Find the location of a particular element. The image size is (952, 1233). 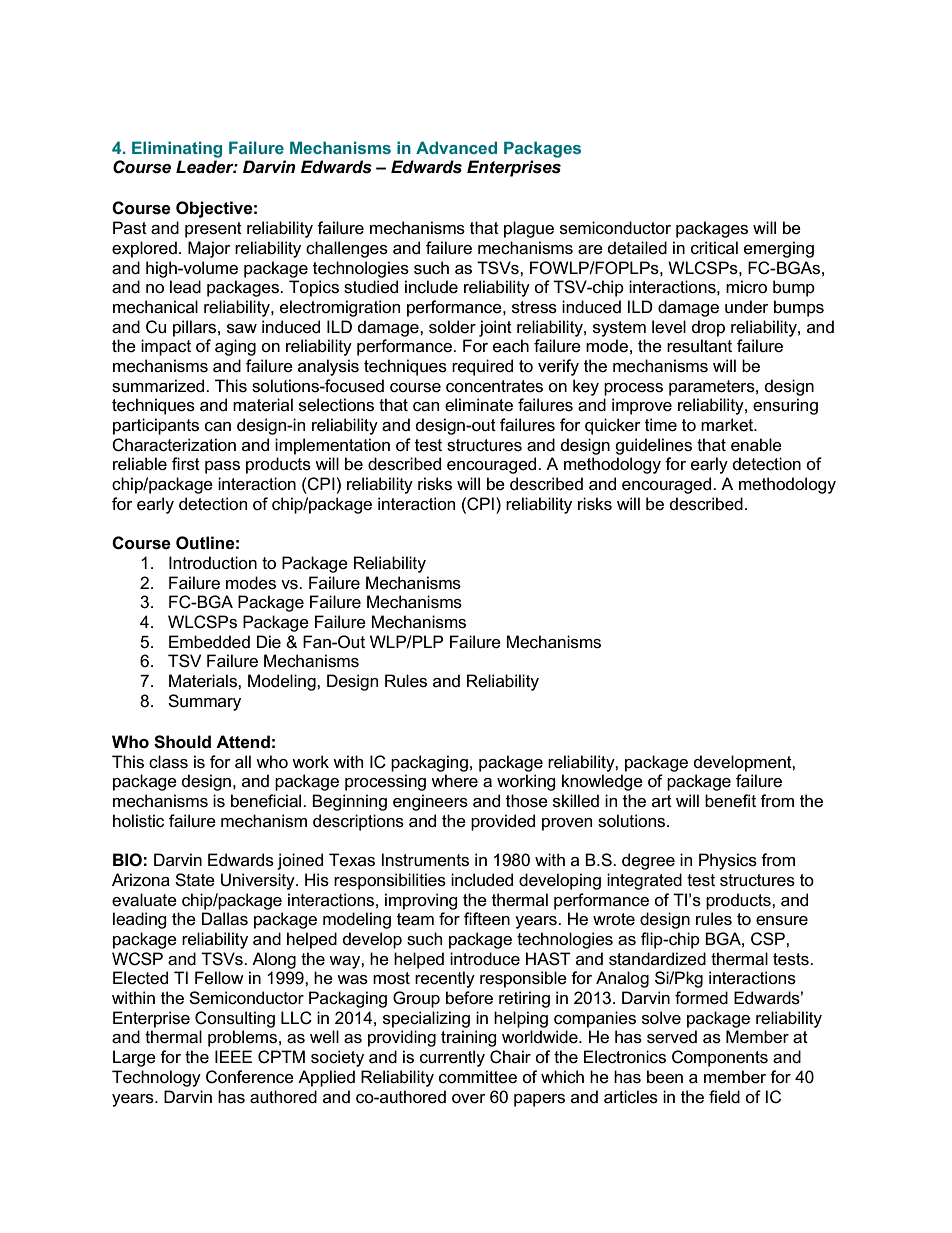

knowledge is located at coordinates (602, 782).
